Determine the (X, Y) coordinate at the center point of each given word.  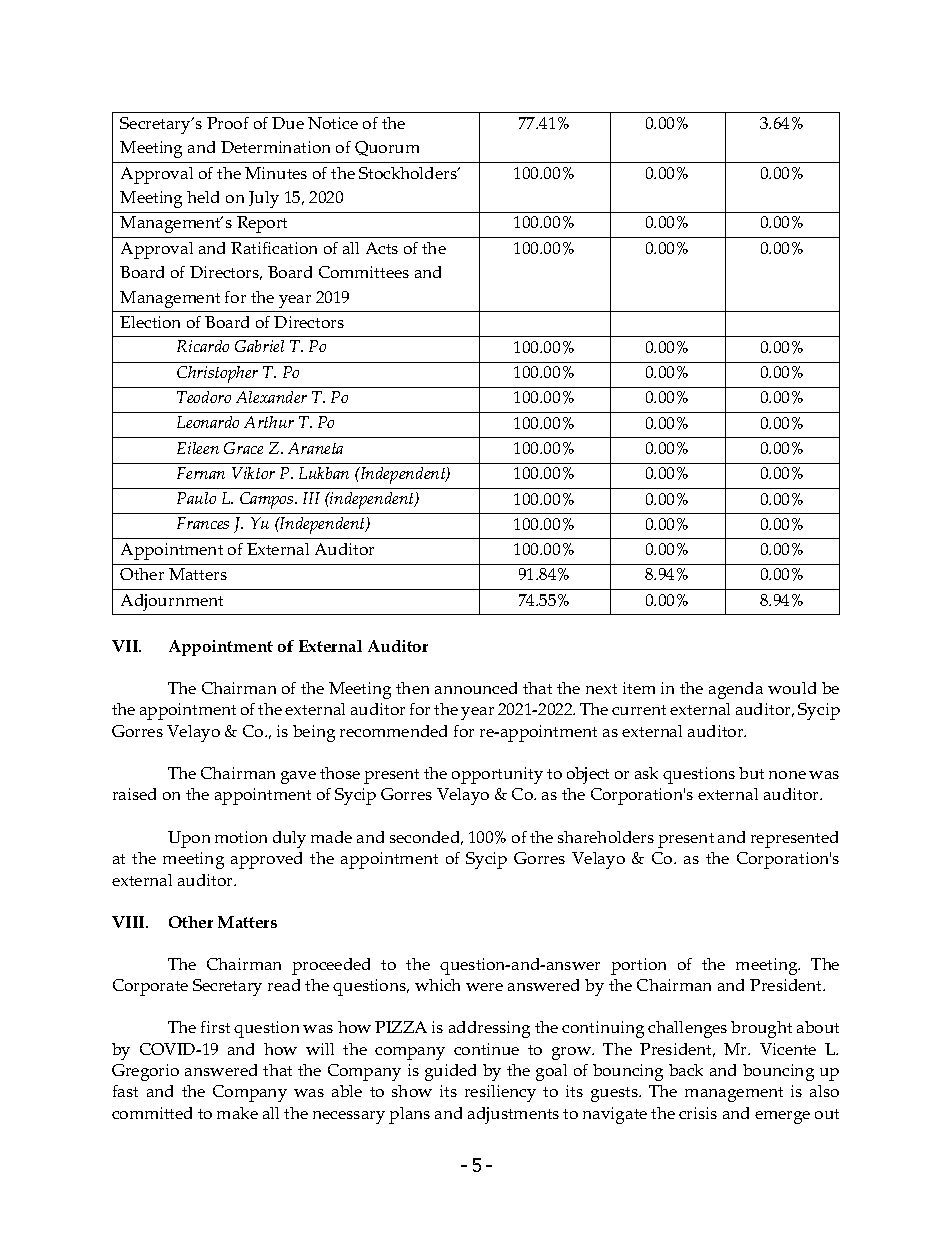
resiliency (500, 1093)
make (237, 1113)
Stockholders (409, 173)
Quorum (387, 148)
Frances (203, 523)
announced (476, 688)
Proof (228, 123)
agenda (736, 690)
